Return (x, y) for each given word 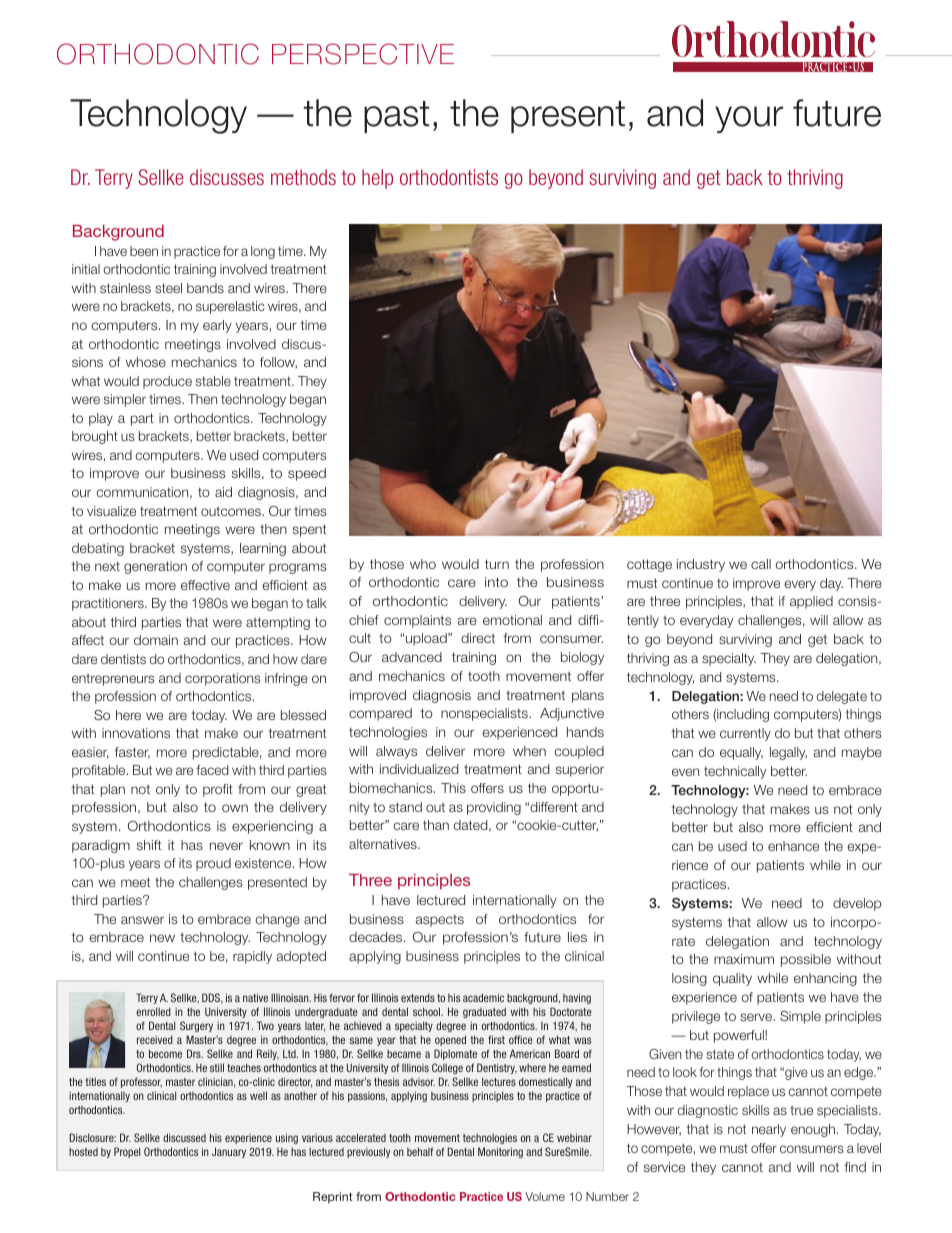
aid (223, 492)
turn (497, 564)
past (396, 117)
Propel (127, 1152)
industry (701, 565)
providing (494, 808)
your (749, 119)
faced (213, 770)
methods (303, 177)
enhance (793, 846)
